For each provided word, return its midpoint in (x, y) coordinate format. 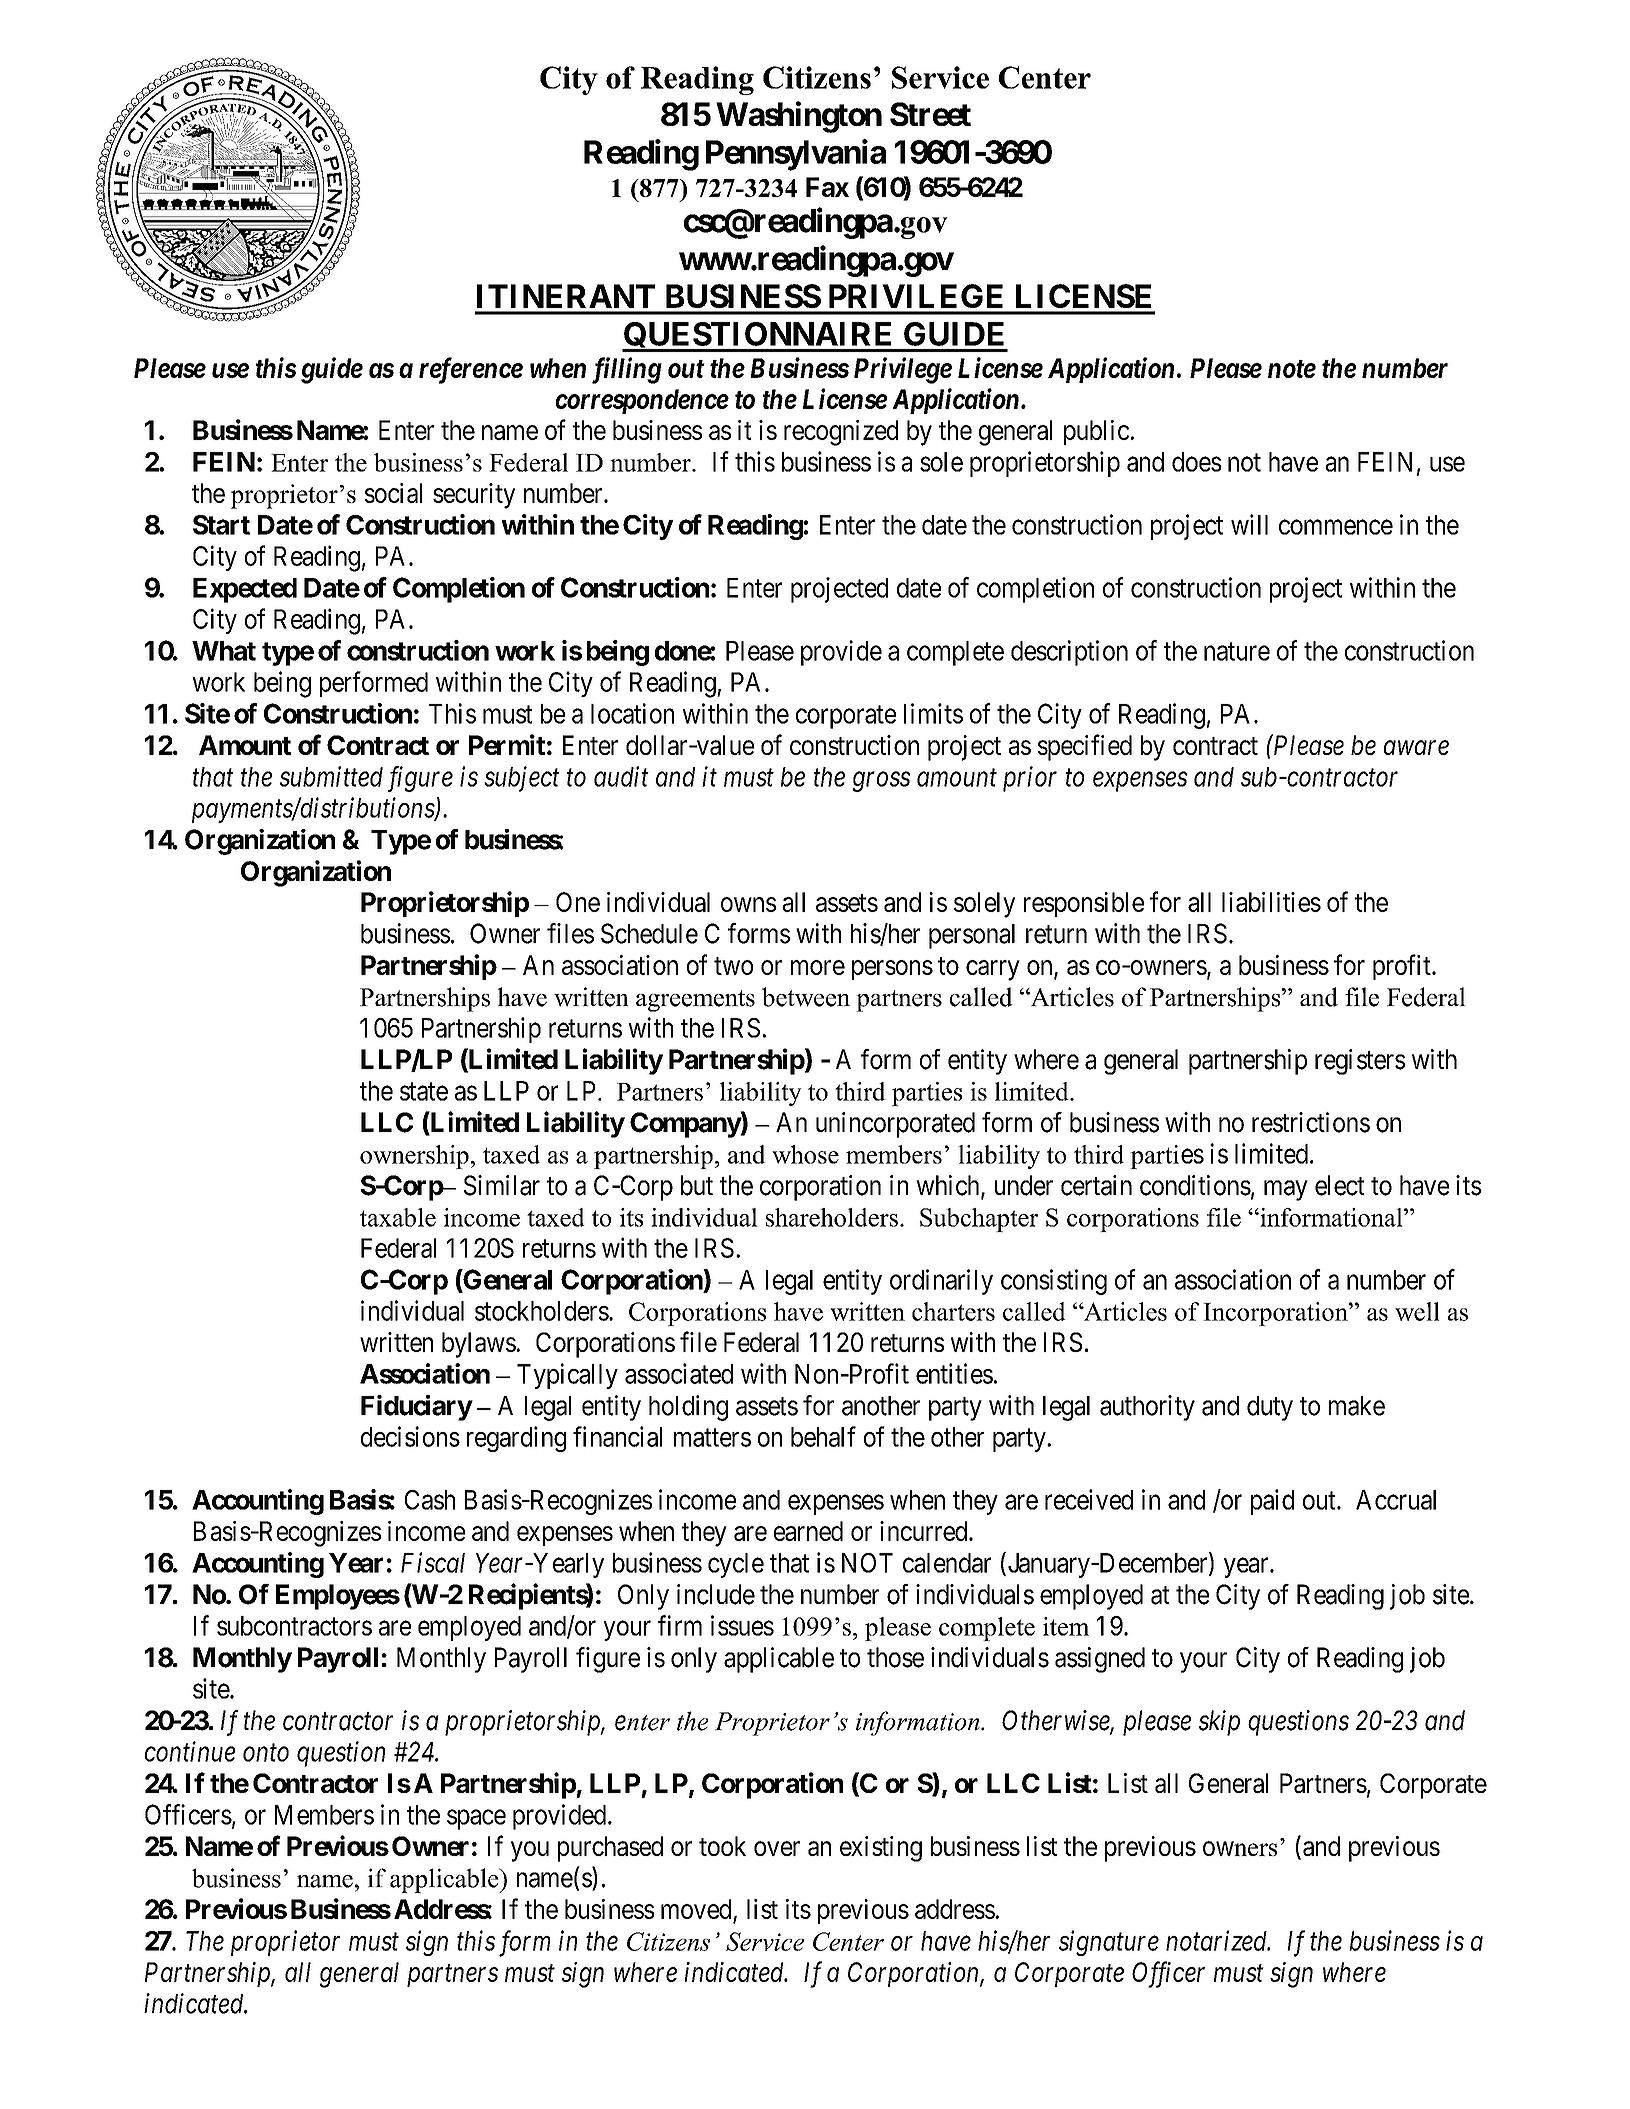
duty (1270, 1408)
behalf (823, 1436)
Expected (245, 590)
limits (933, 713)
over (777, 1848)
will (1249, 524)
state (424, 1092)
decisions (410, 1436)
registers (1360, 1062)
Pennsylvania (796, 155)
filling (627, 370)
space (476, 1820)
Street (930, 114)
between (806, 997)
